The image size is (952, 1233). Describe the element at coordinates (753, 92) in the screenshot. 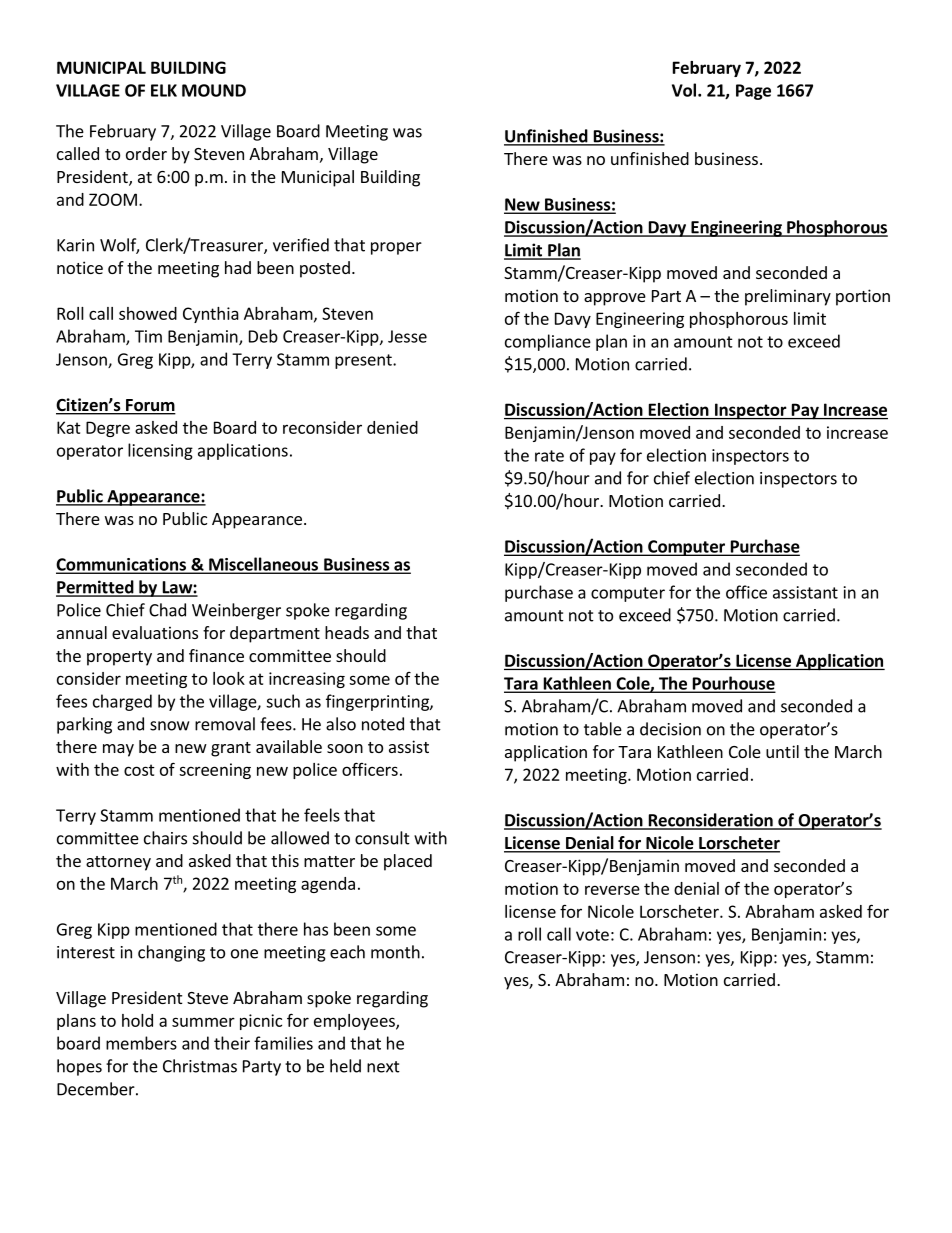

I see `Page` at that location.
